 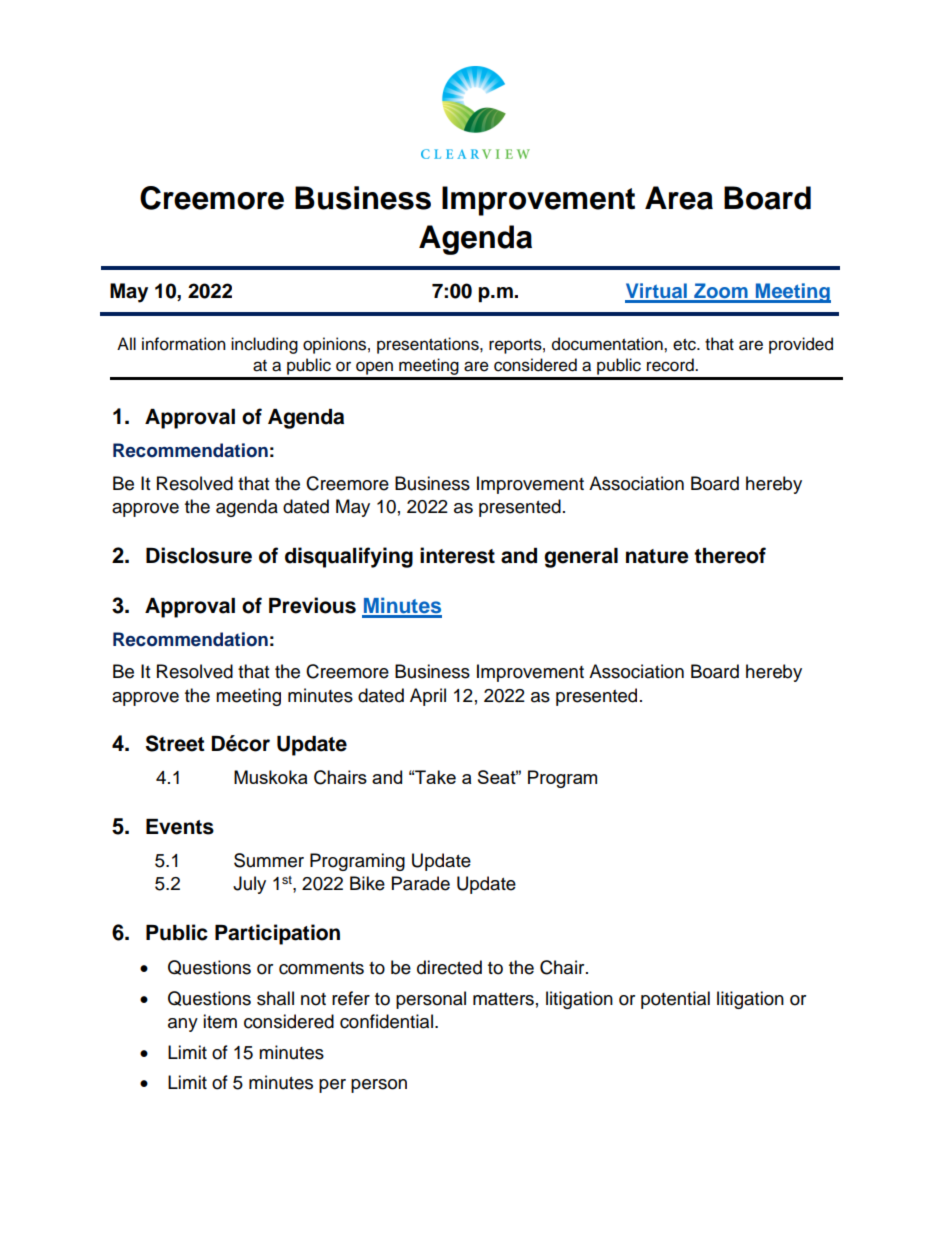 What do you see at coordinates (312, 605) in the document?
I see `Previous` at bounding box center [312, 605].
